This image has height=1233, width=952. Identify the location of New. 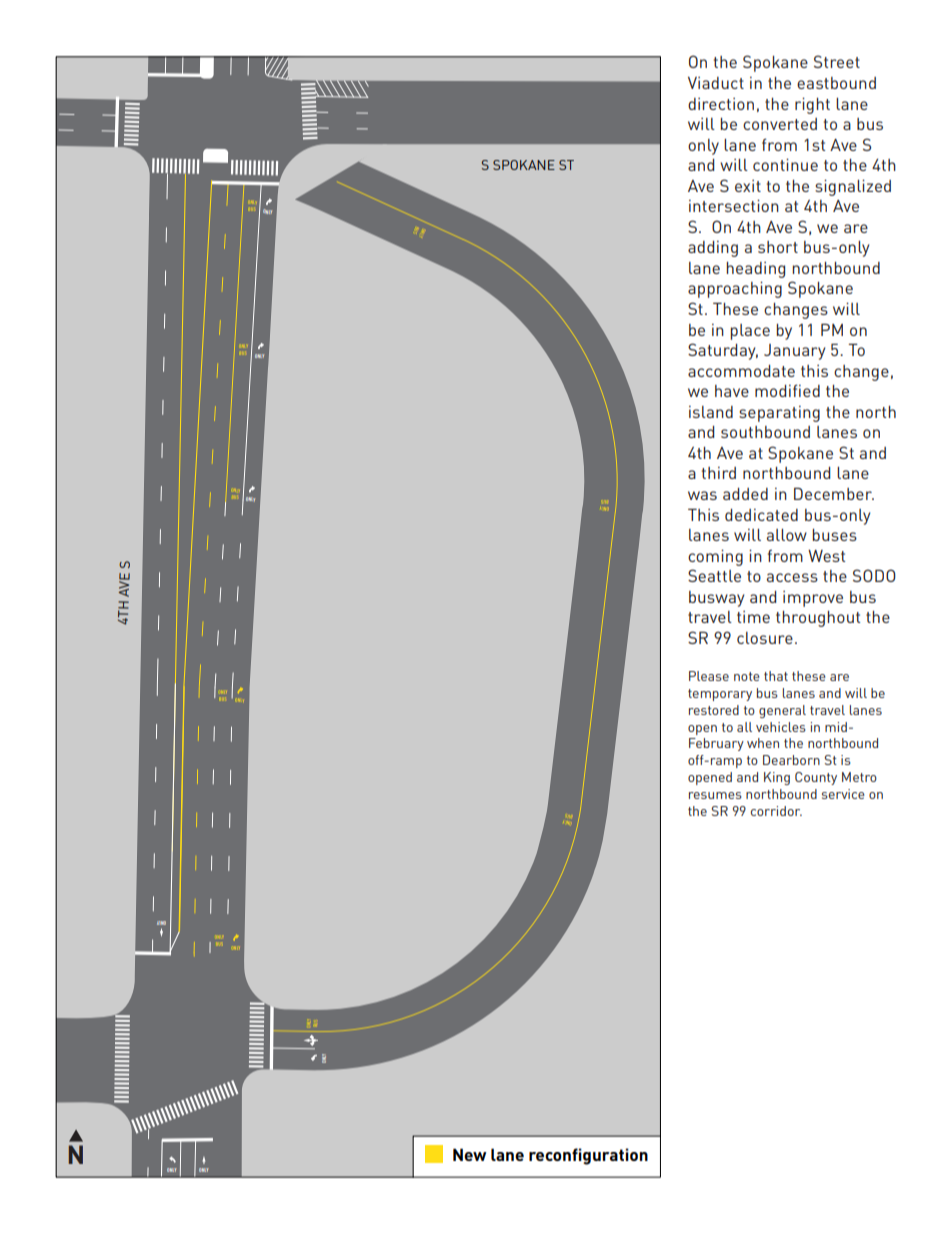
(470, 1154).
